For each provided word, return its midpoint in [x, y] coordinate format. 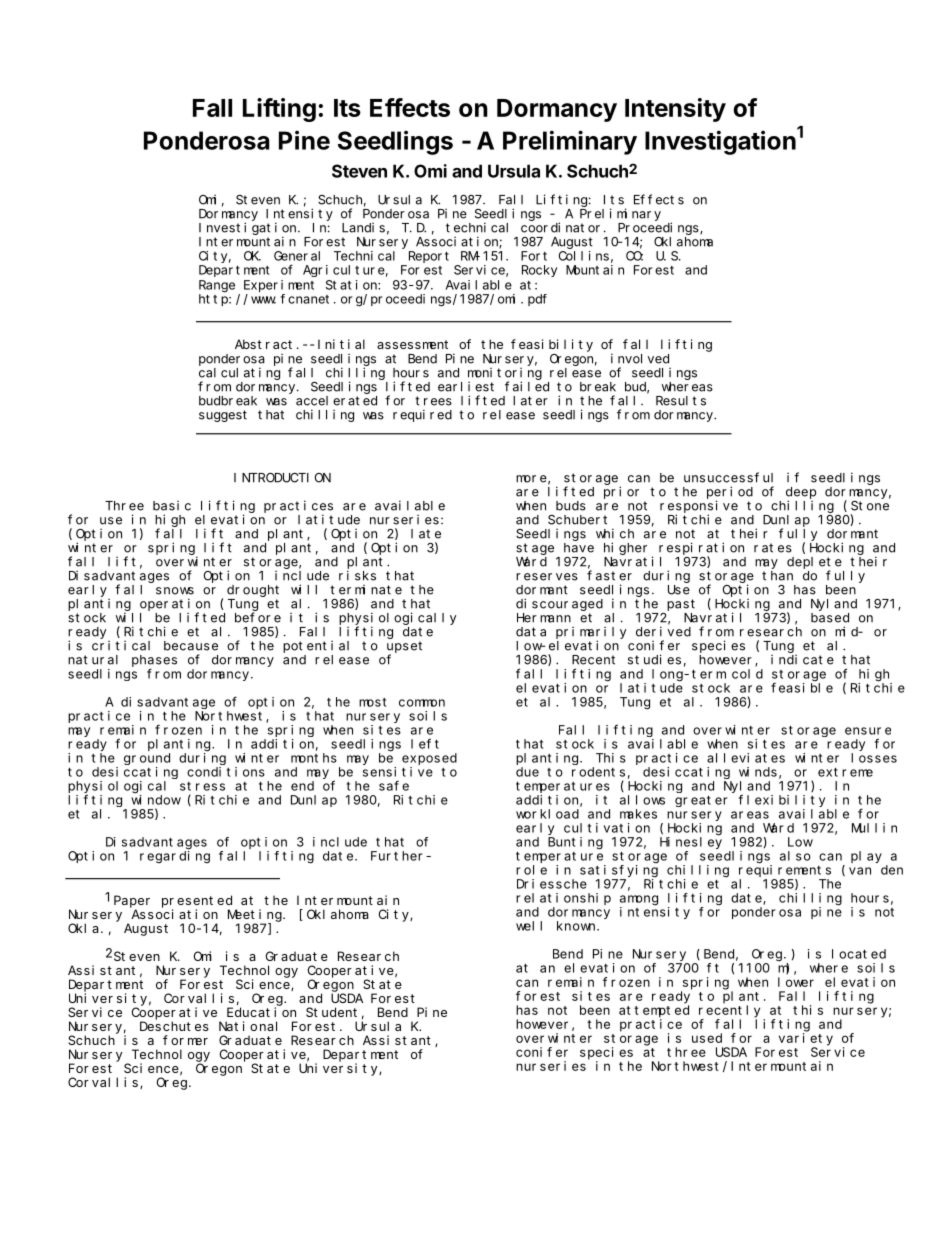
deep [801, 494]
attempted [654, 1011]
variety [806, 1039]
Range [217, 286]
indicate [802, 659]
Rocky [539, 271]
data [531, 632]
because [191, 646]
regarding [175, 857]
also [795, 856]
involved [640, 358]
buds [571, 506]
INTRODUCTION [282, 478]
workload [547, 814]
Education [261, 1012]
